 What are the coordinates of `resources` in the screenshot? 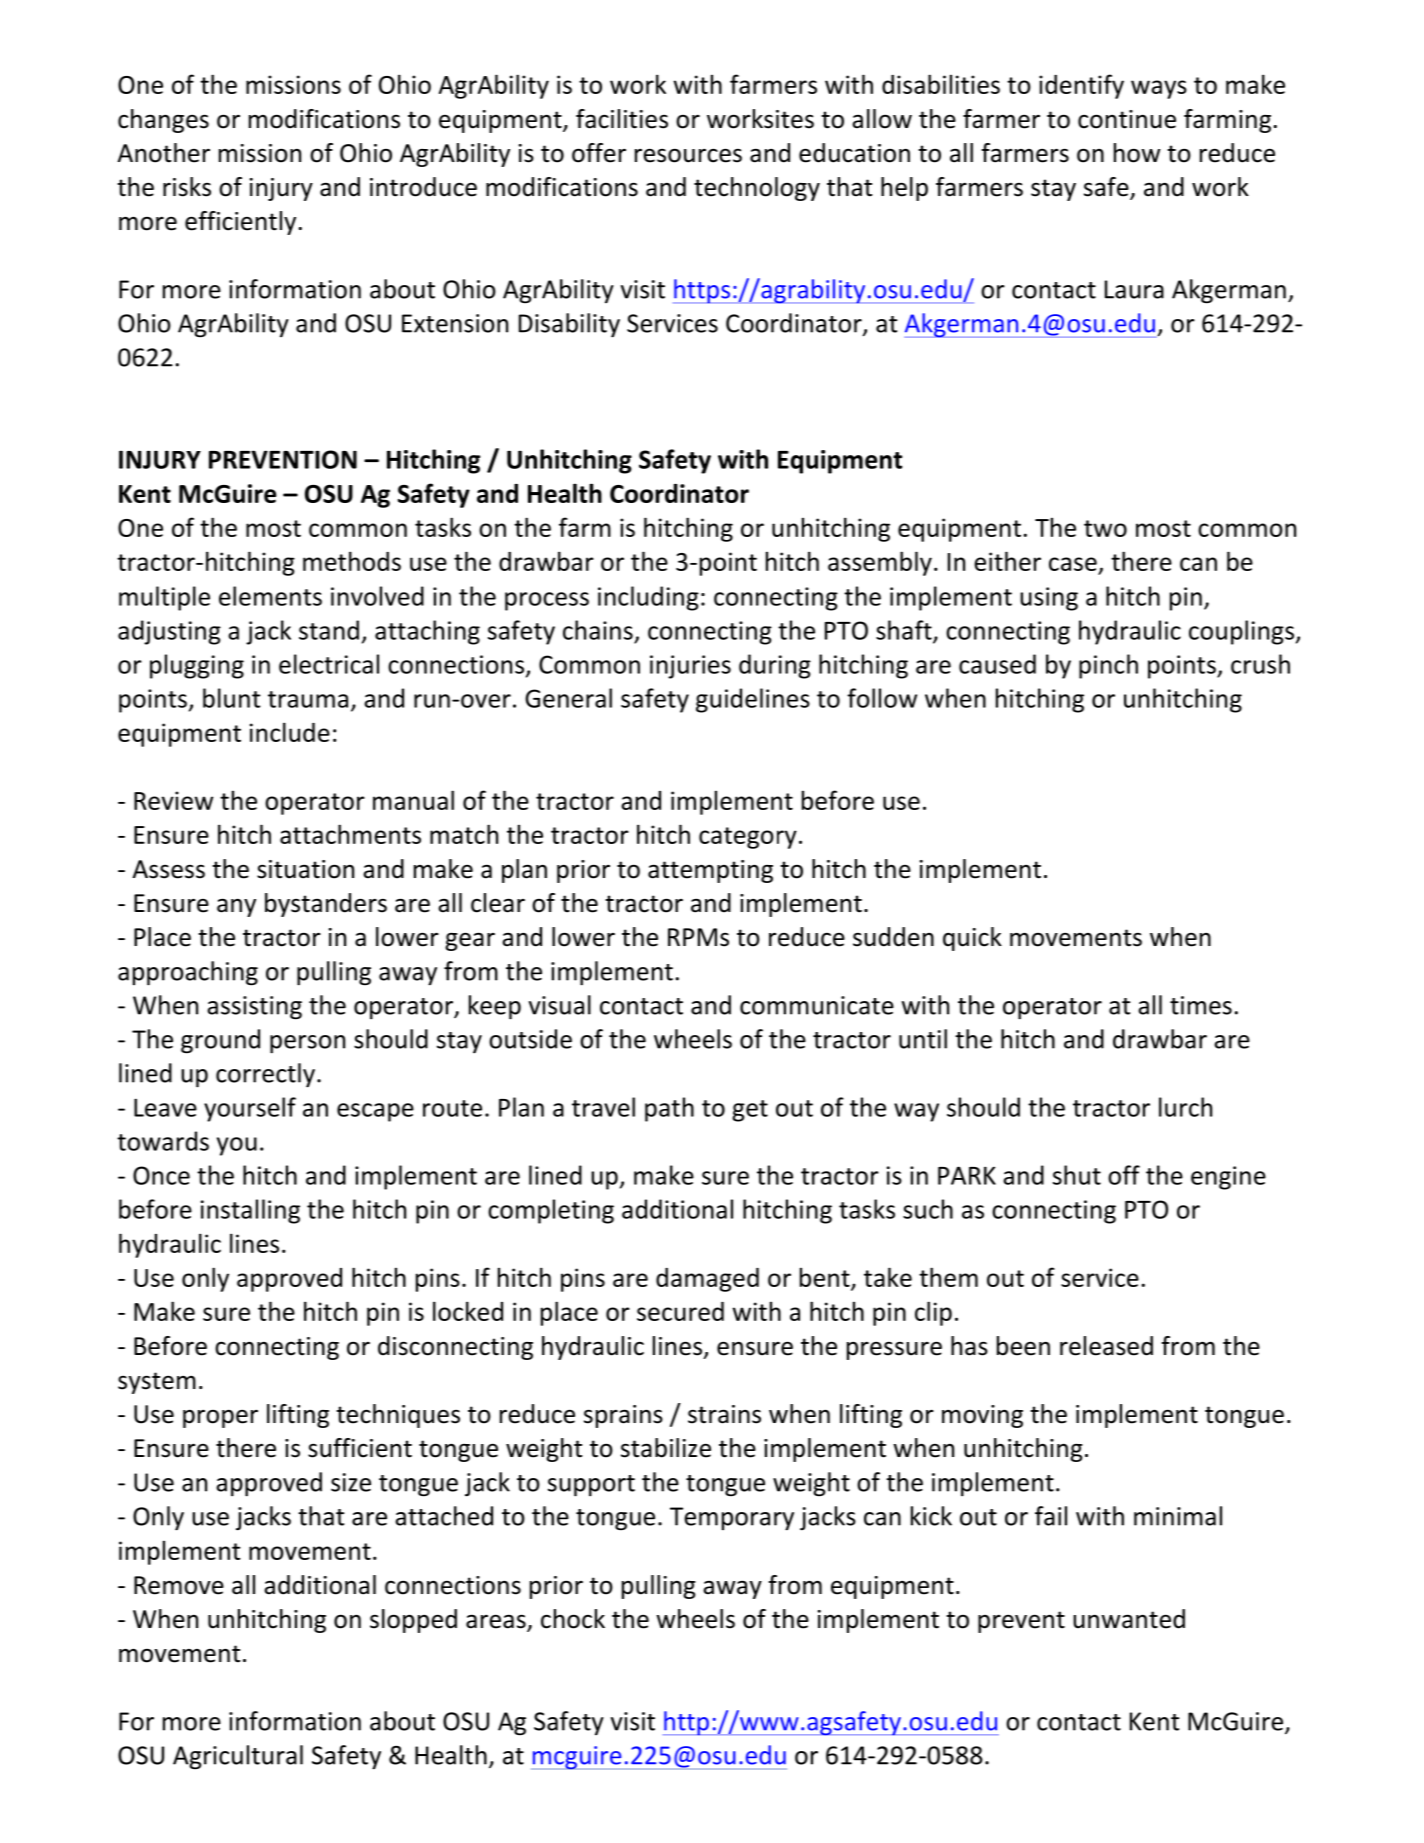 It's located at (688, 155).
